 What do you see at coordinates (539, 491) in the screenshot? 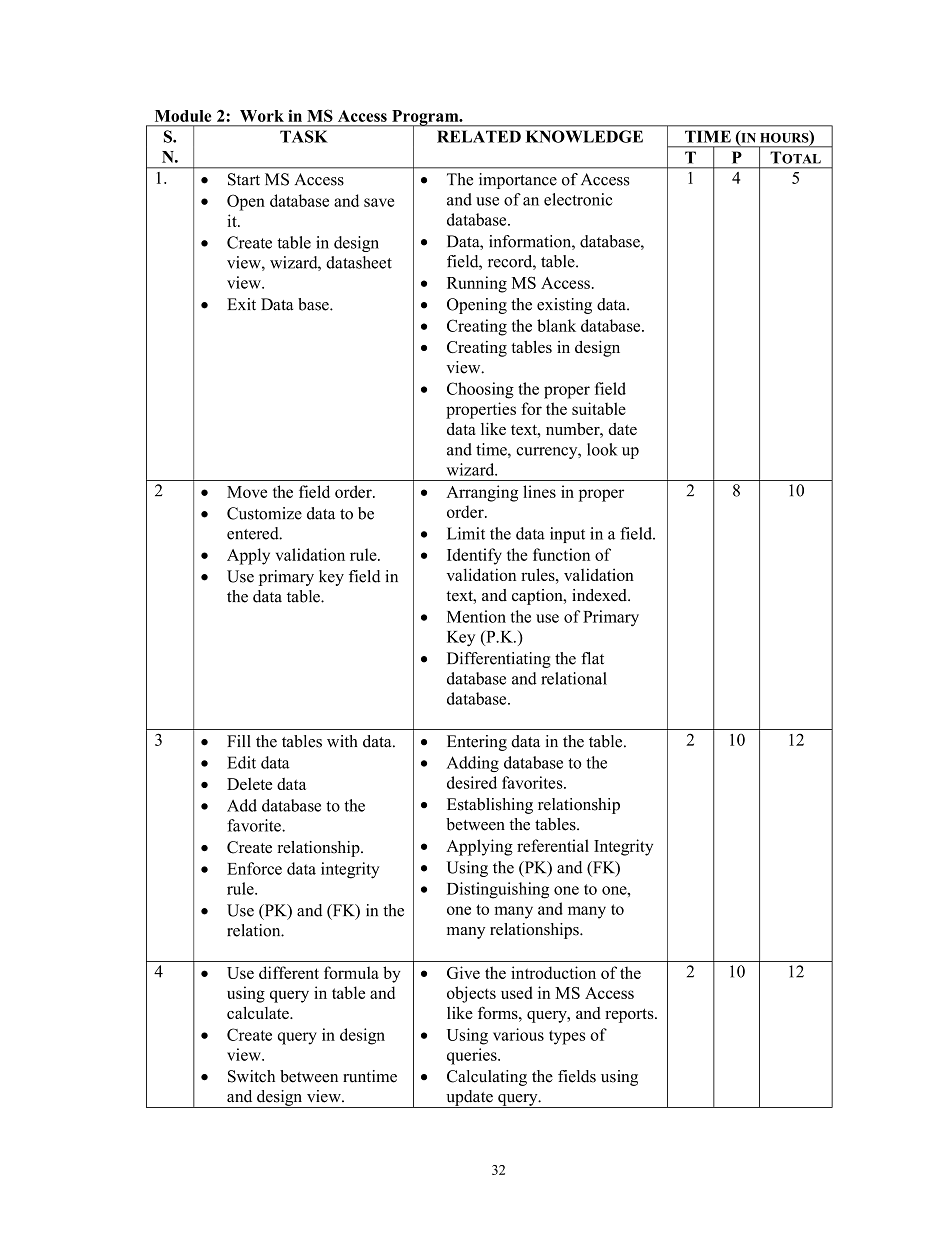
I see `lines` at bounding box center [539, 491].
